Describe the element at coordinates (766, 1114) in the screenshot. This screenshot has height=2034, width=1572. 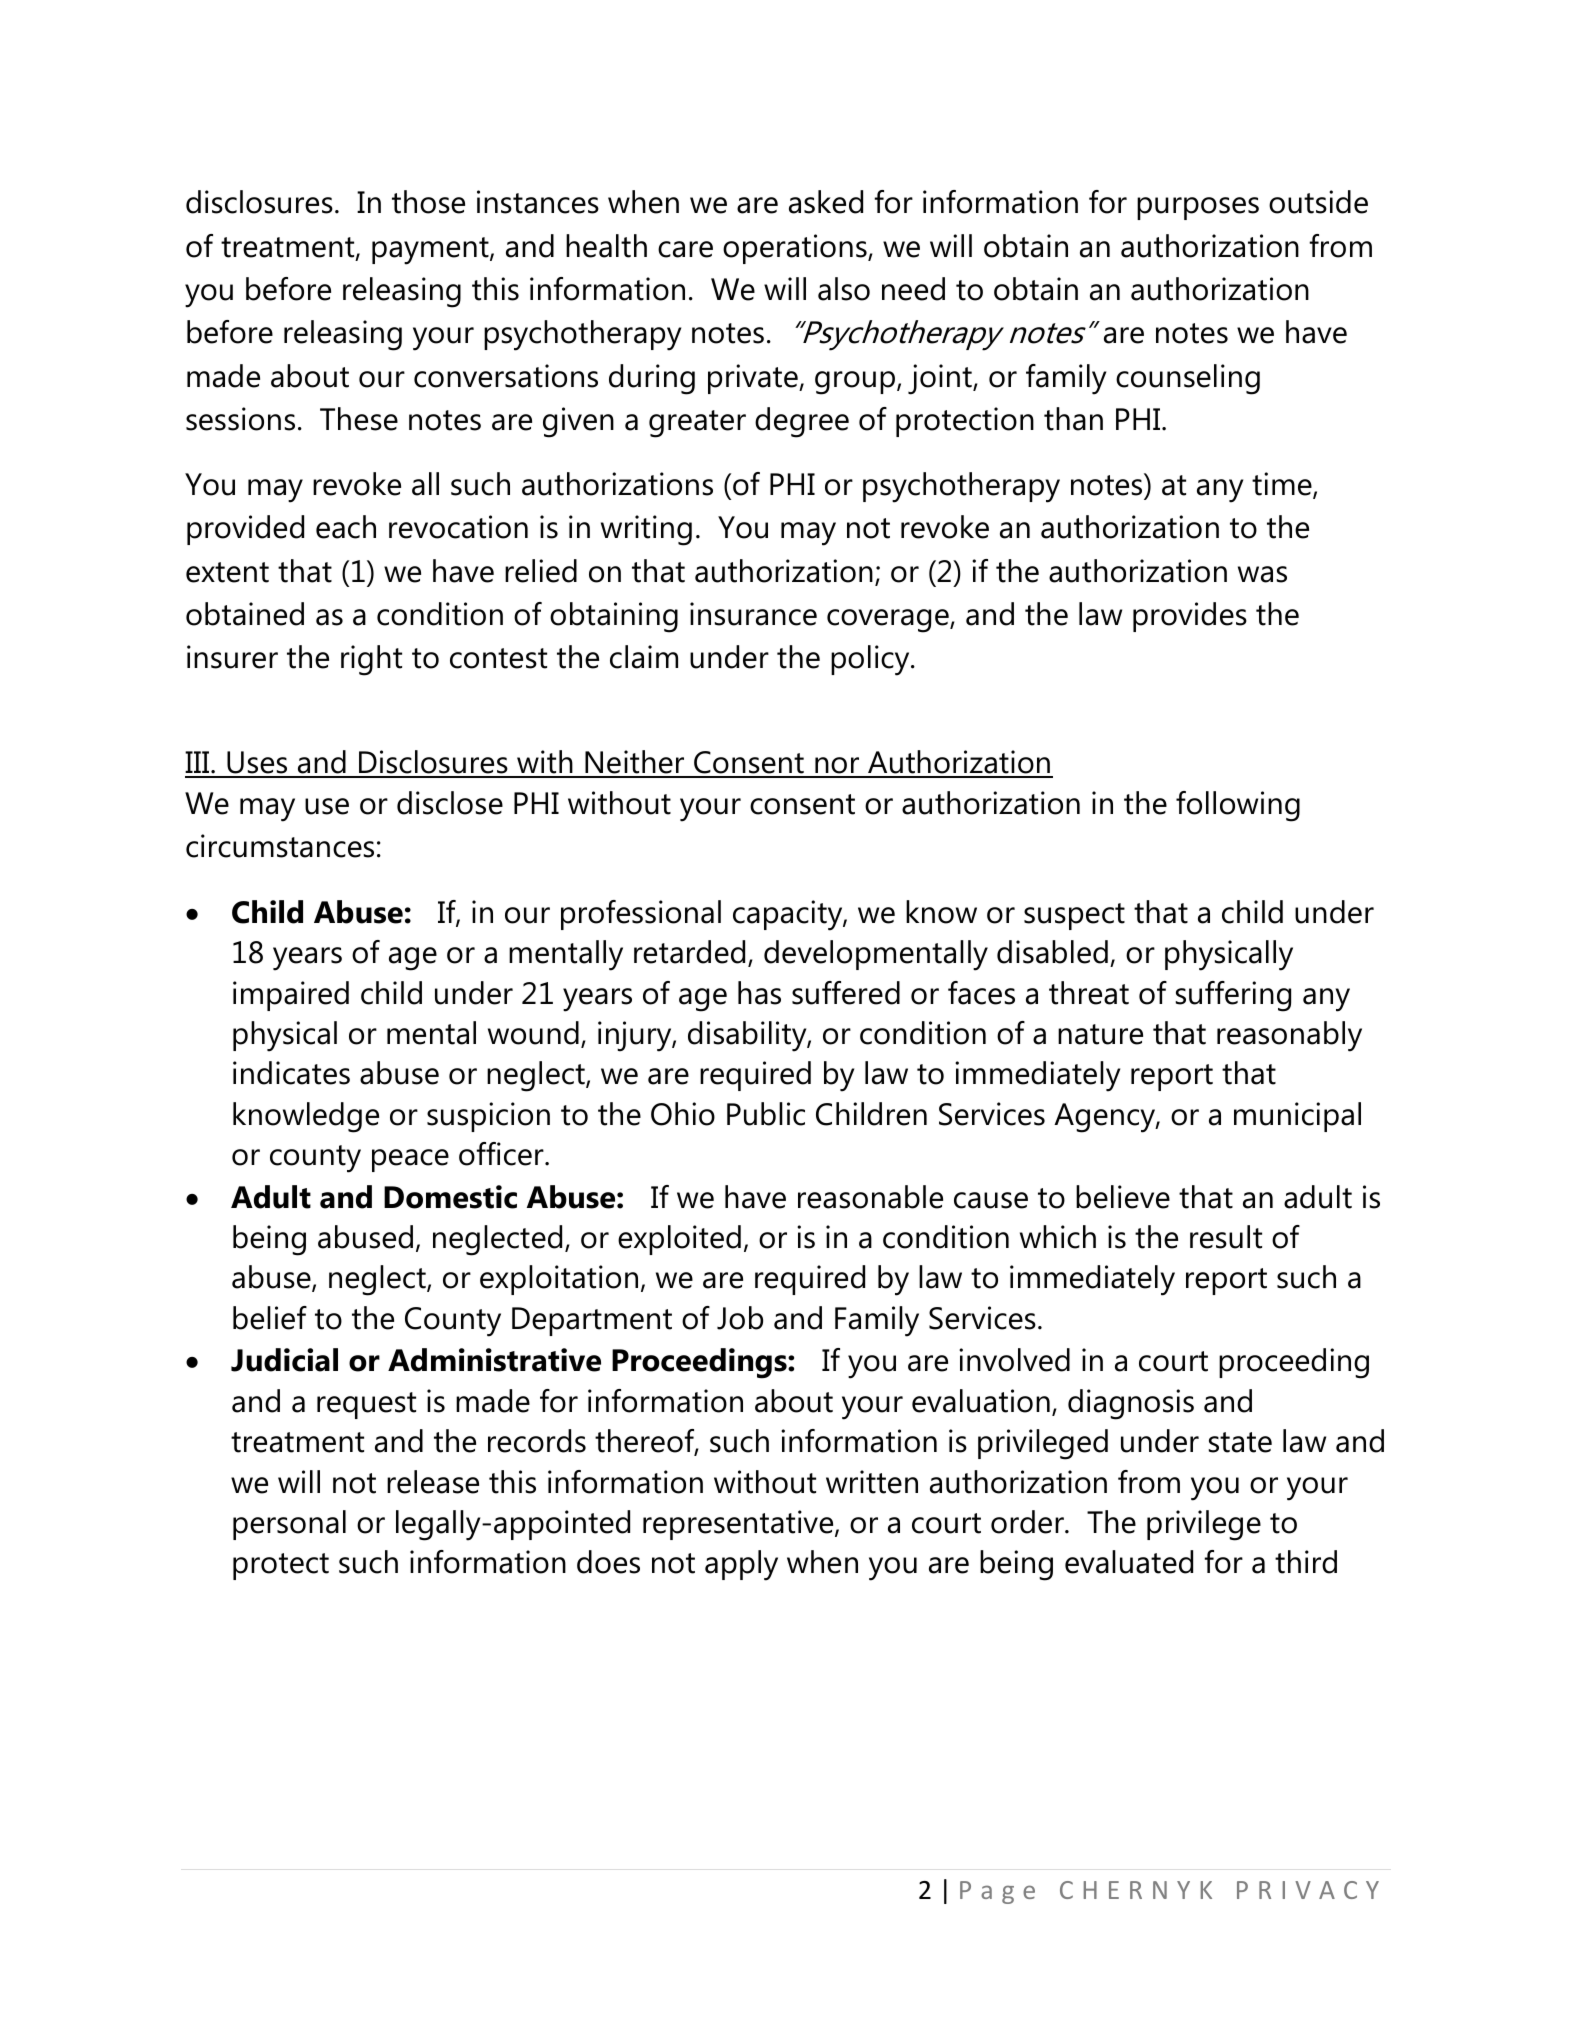
I see `Public` at that location.
